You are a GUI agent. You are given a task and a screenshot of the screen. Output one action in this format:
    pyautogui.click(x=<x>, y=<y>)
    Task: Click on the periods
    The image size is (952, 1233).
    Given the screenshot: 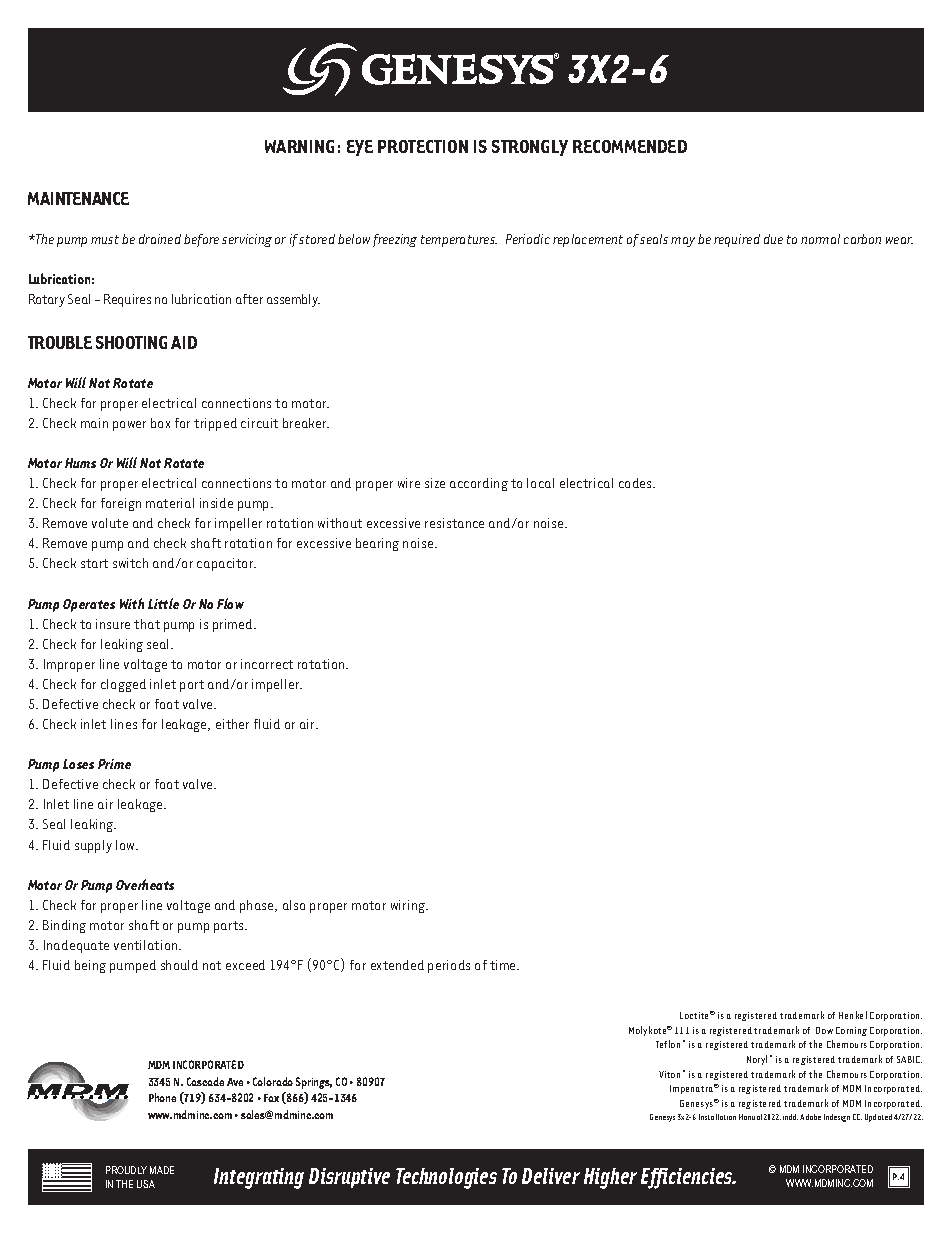 What is the action you would take?
    pyautogui.click(x=449, y=966)
